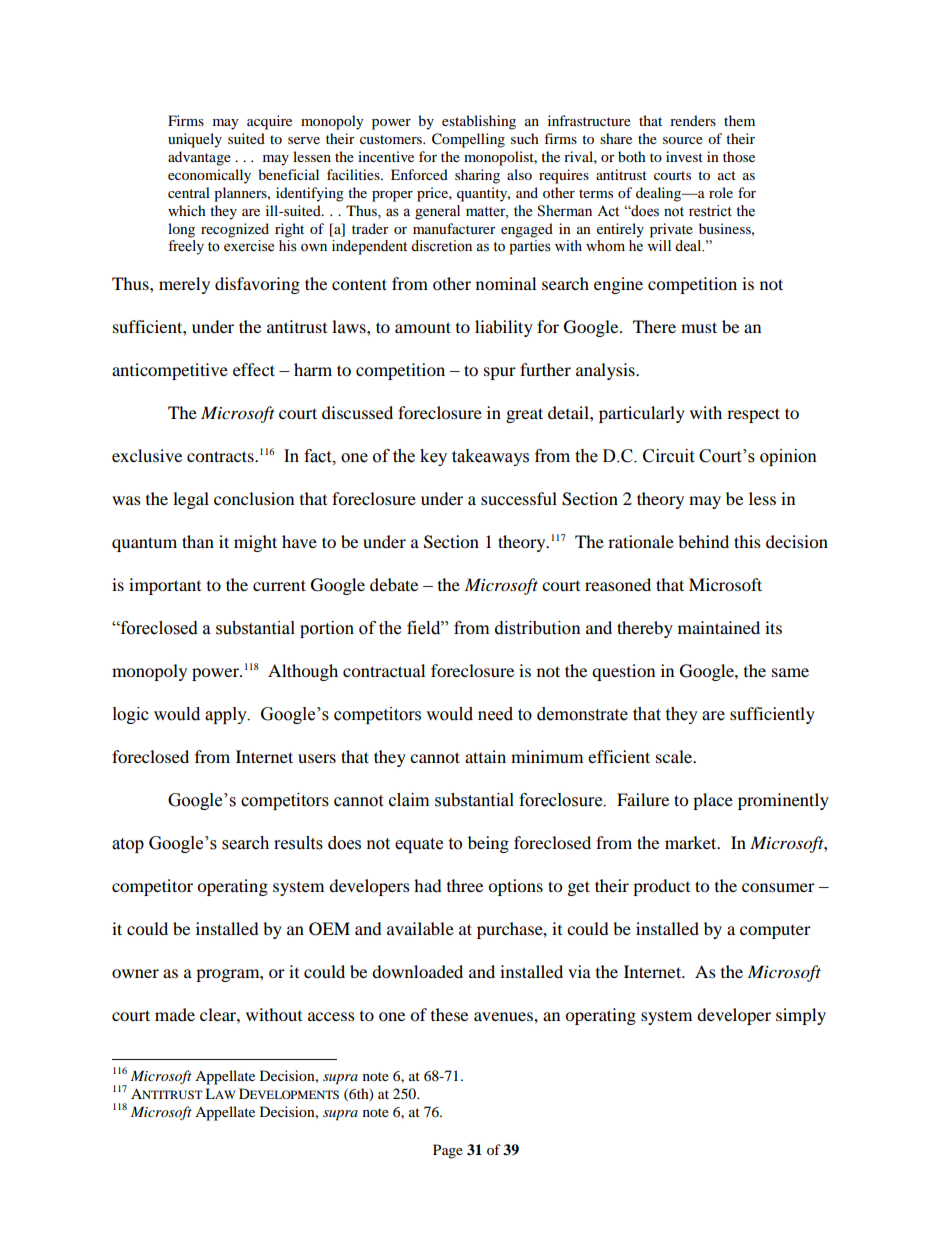 The width and height of the screenshot is (952, 1233). What do you see at coordinates (175, 1014) in the screenshot?
I see `made` at bounding box center [175, 1014].
